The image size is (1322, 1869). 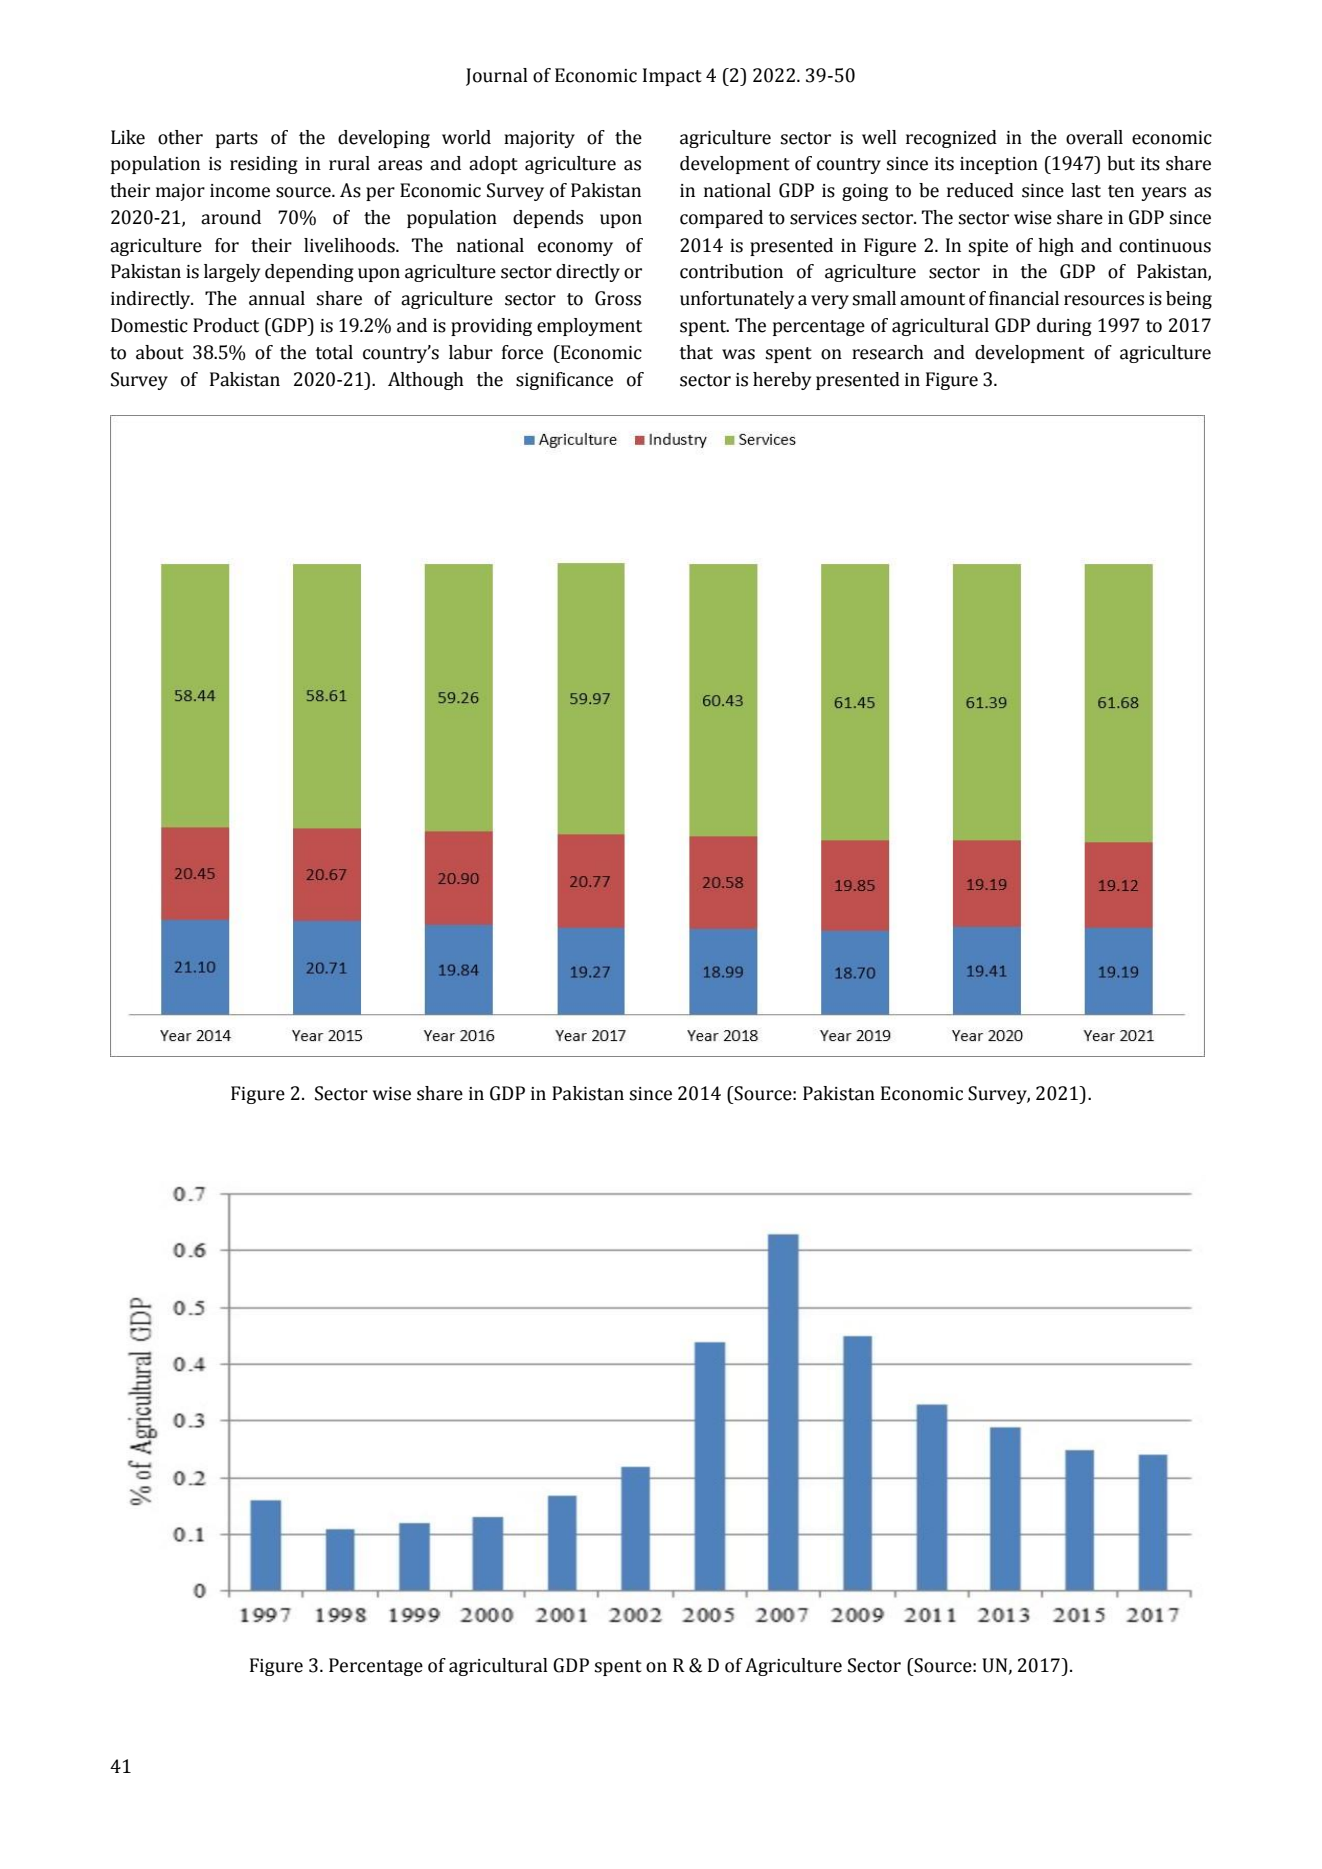 I want to click on high, so click(x=1056, y=247).
